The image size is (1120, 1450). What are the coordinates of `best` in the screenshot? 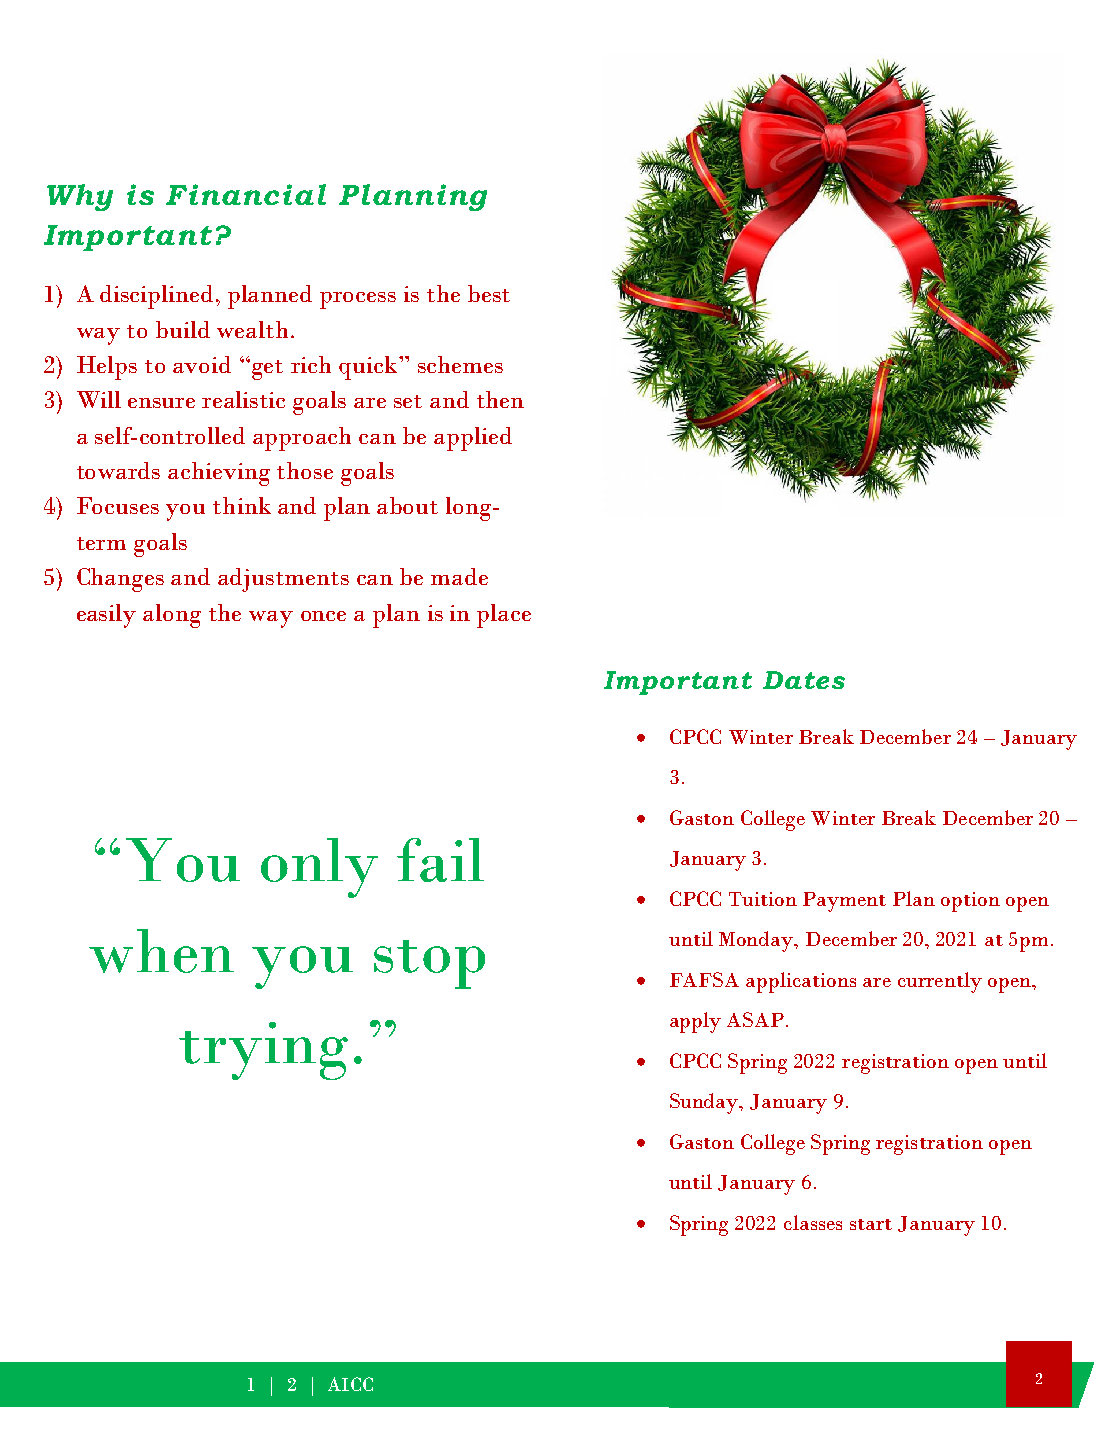 It's located at (489, 293).
